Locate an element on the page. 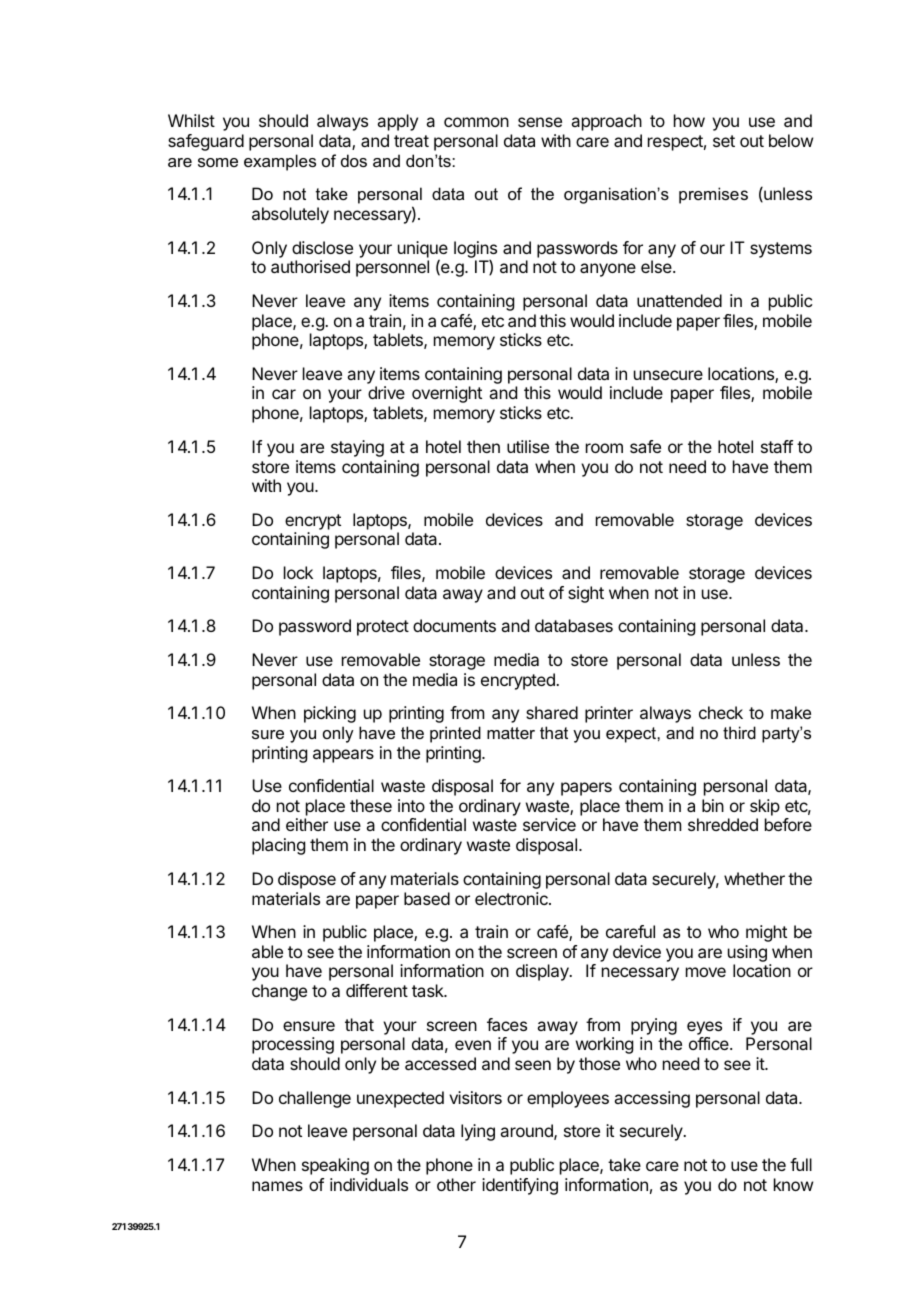 The height and width of the document is (1308, 924). documents is located at coordinates (454, 625).
